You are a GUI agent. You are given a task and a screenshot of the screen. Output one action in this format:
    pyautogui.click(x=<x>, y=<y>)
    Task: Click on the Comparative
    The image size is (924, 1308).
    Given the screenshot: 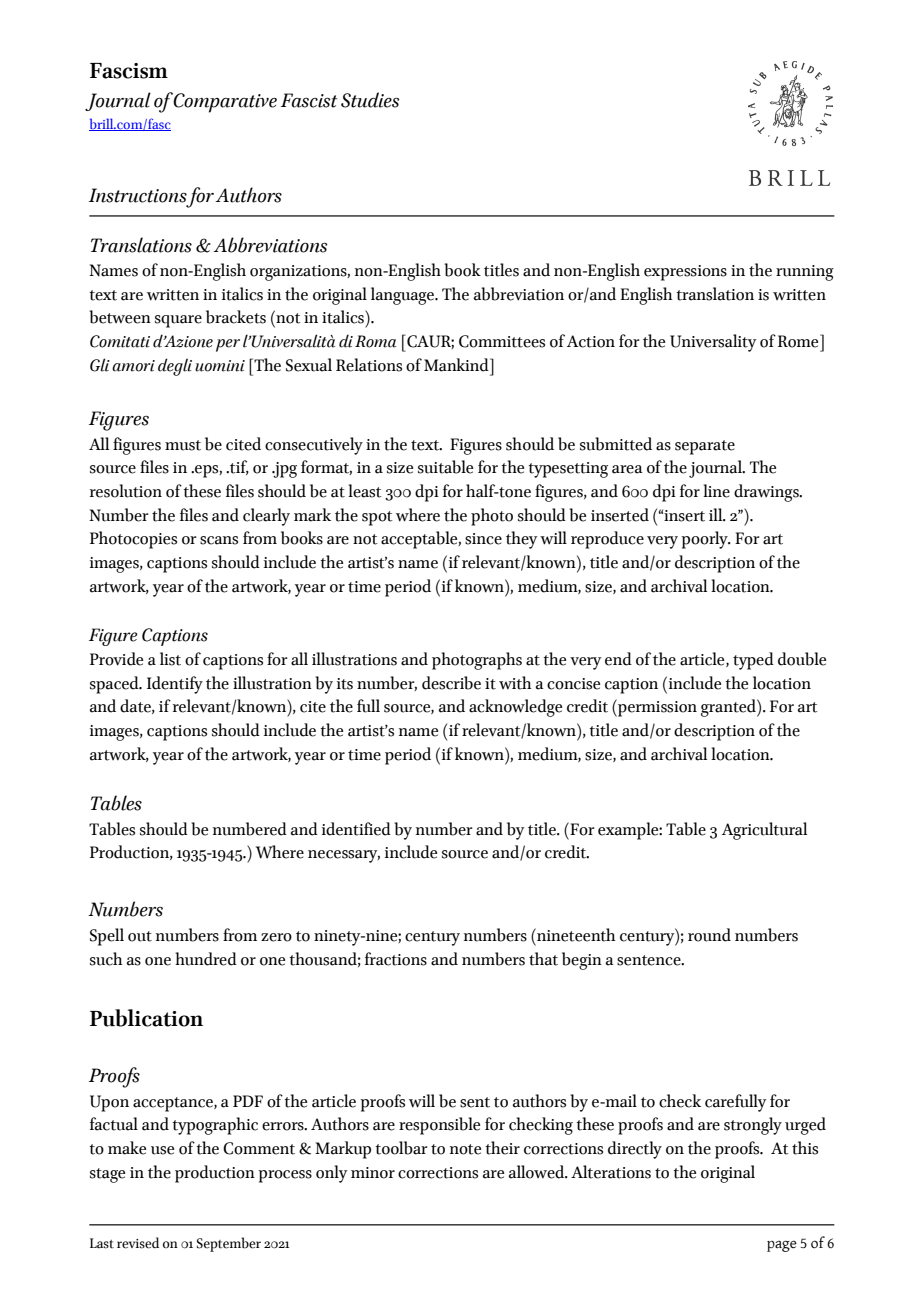 What is the action you would take?
    pyautogui.click(x=225, y=103)
